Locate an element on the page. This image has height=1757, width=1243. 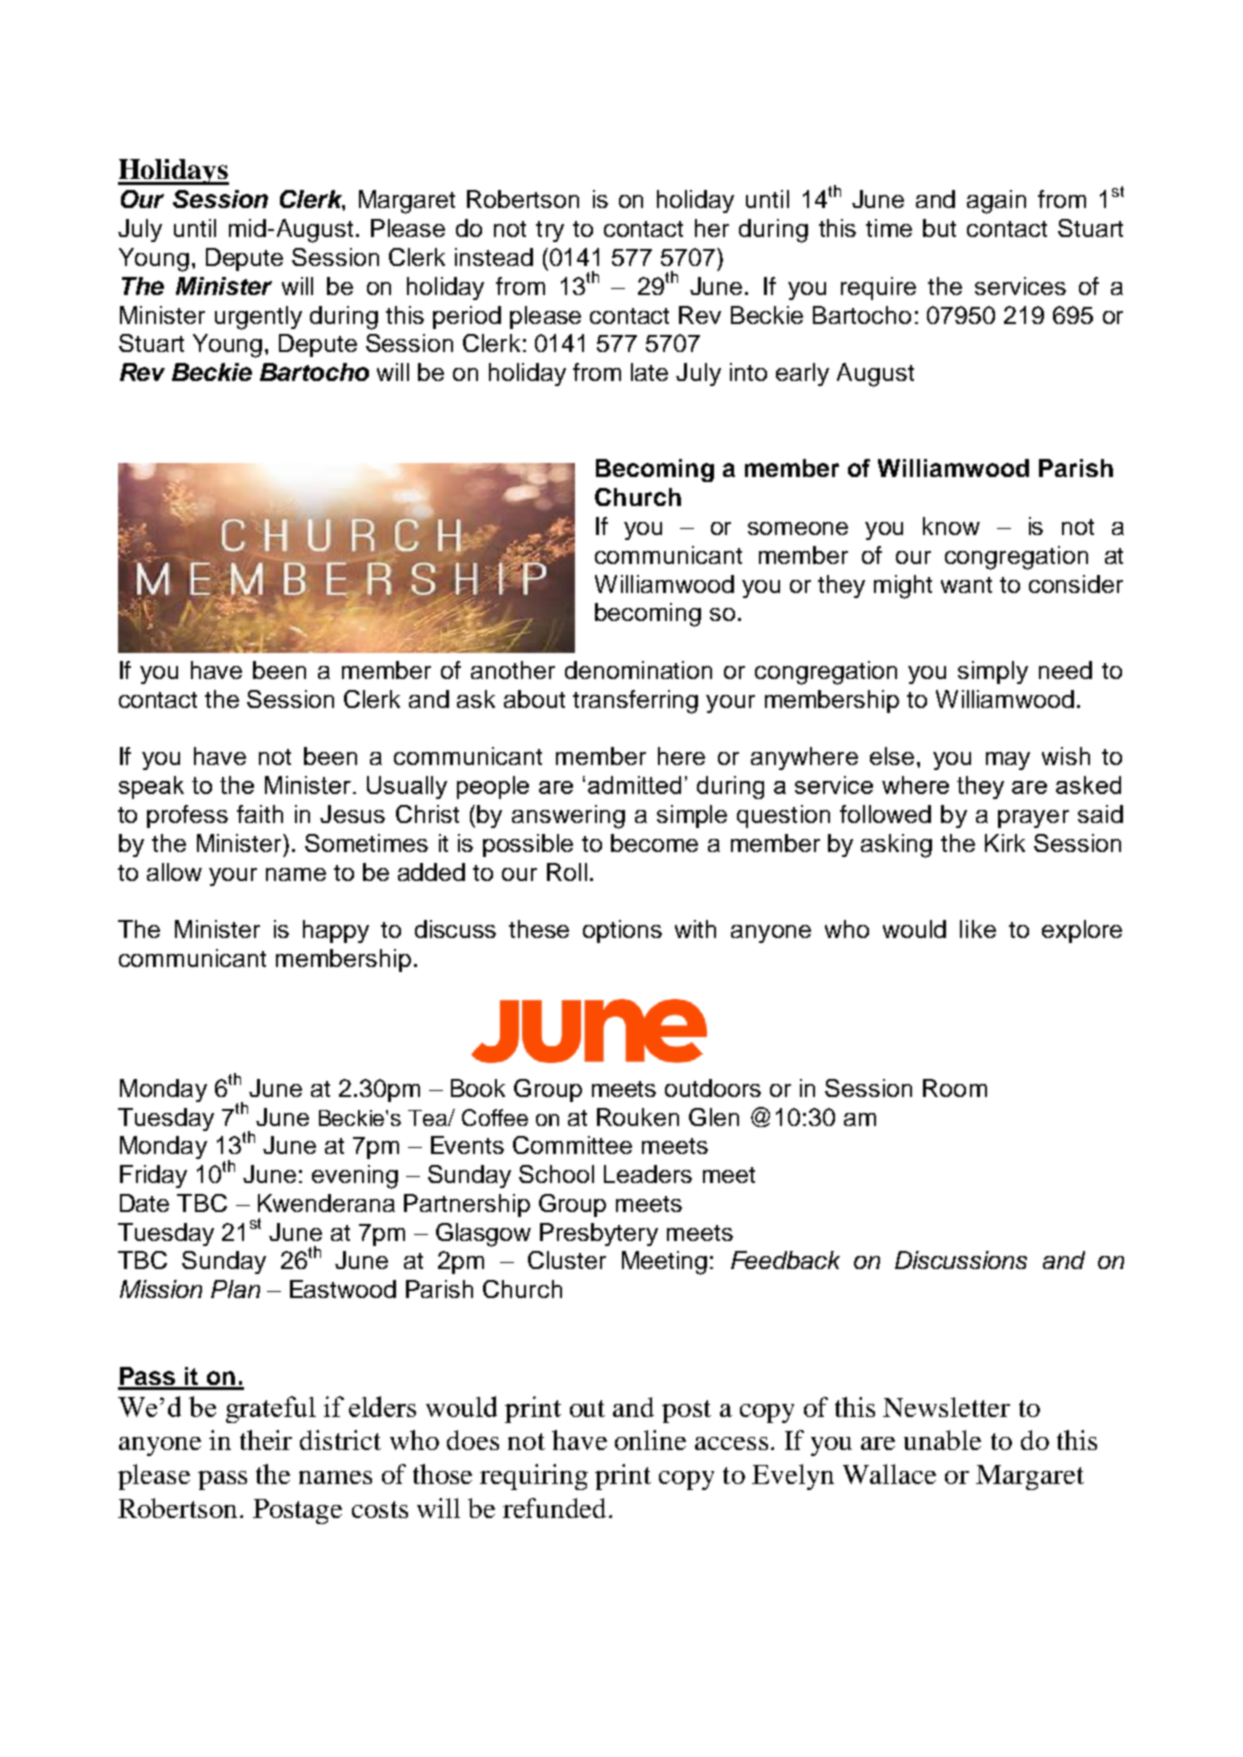
but is located at coordinates (939, 228).
